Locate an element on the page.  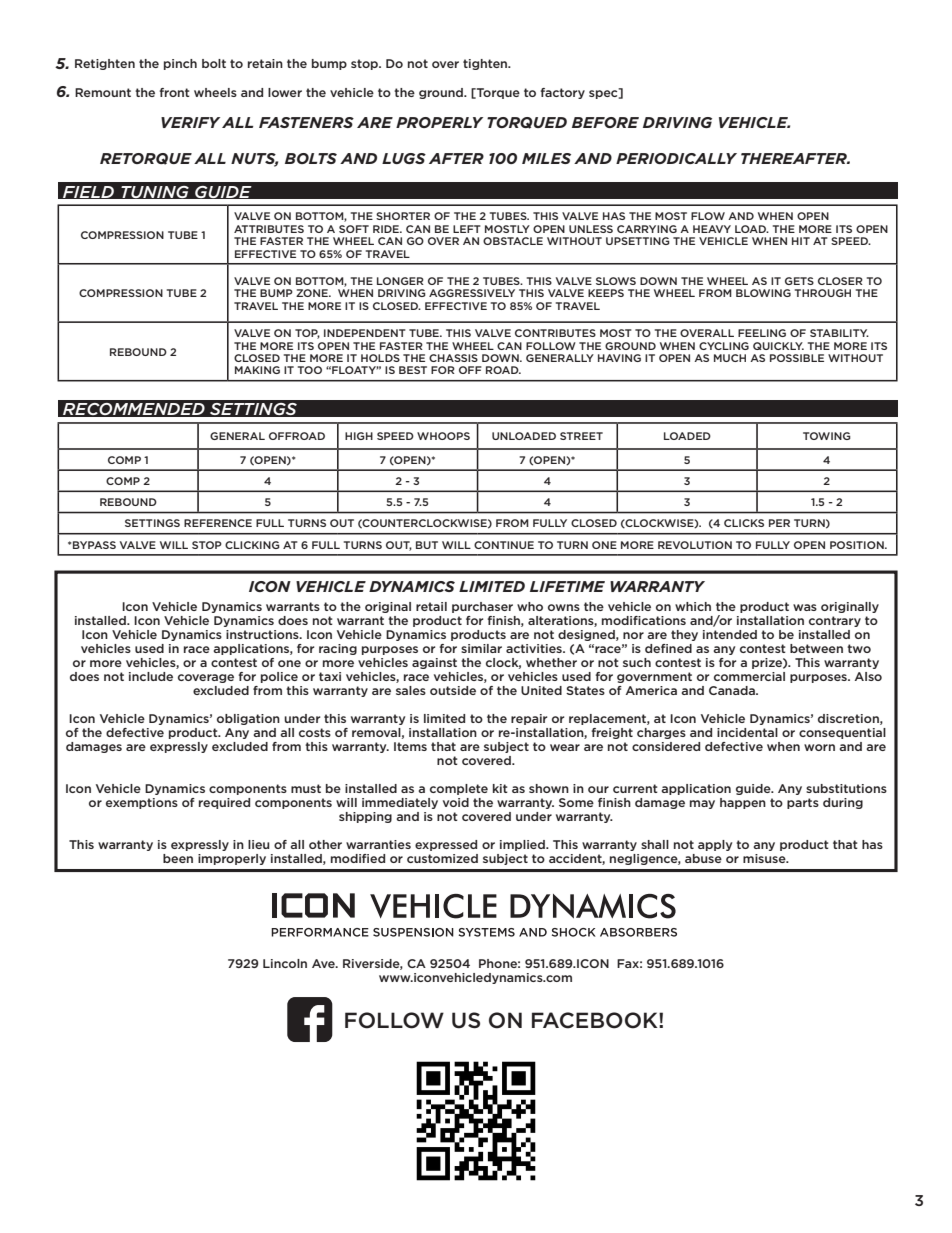
Lincoln is located at coordinates (285, 963).
